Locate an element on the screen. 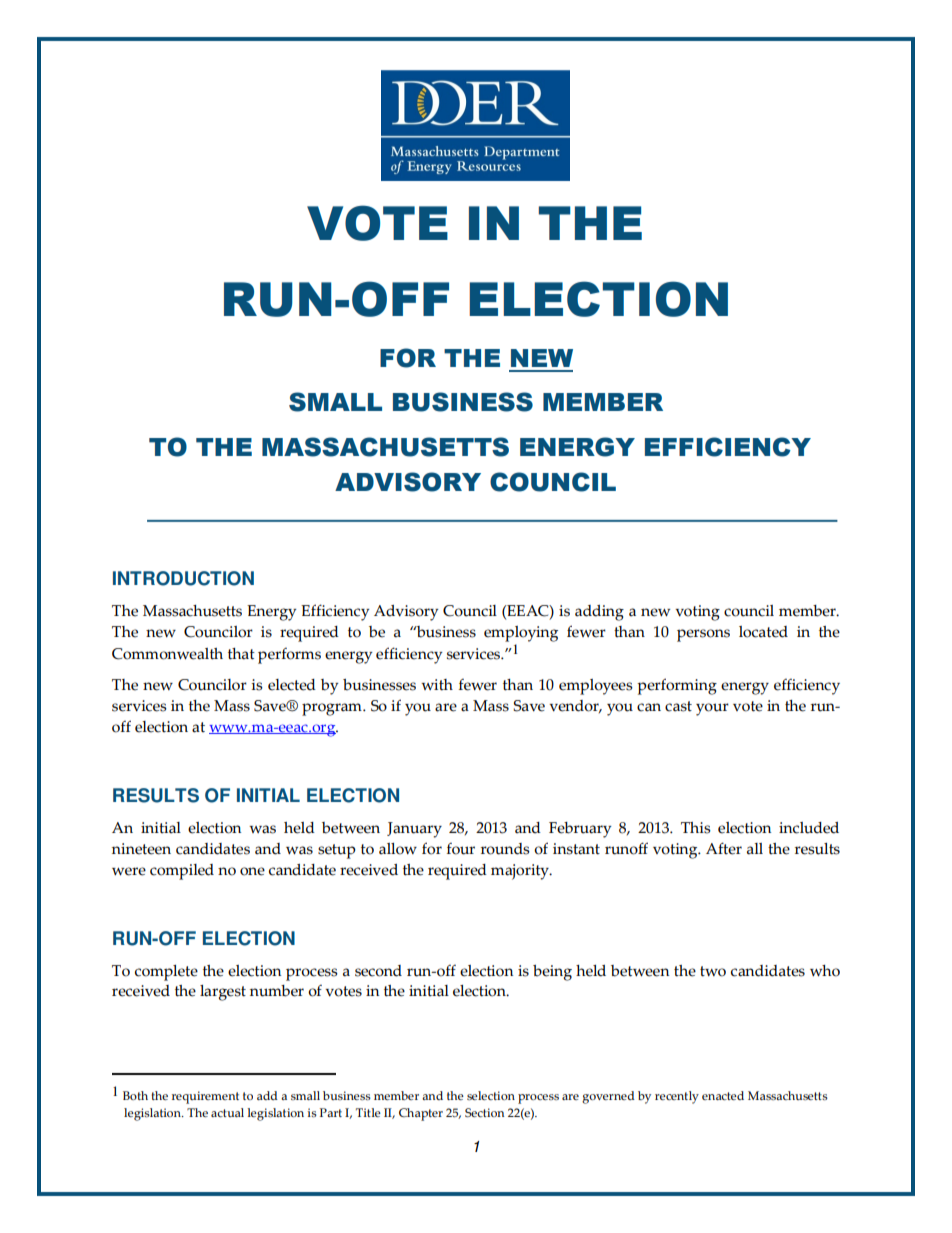 The width and height of the screenshot is (952, 1233). being is located at coordinates (552, 973).
